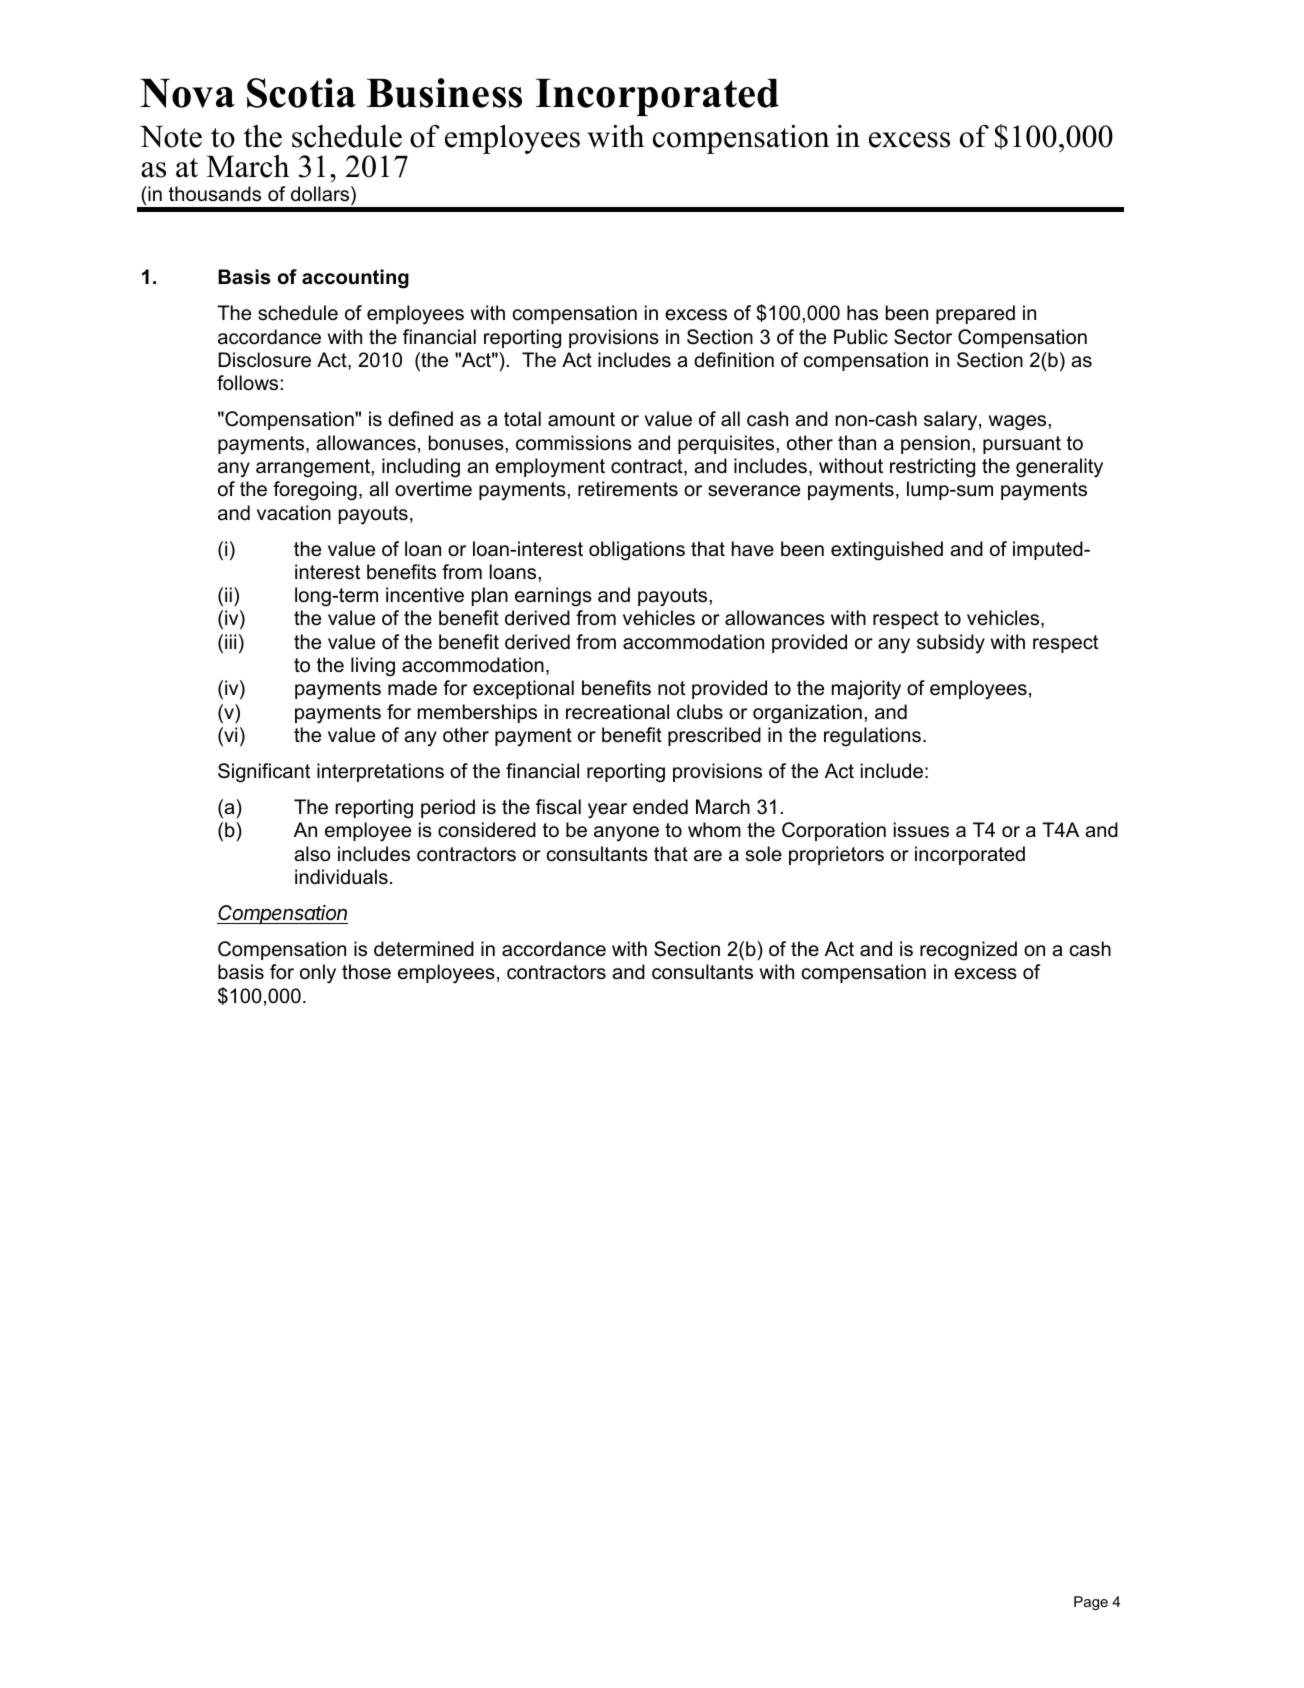  I want to click on also, so click(312, 854).
